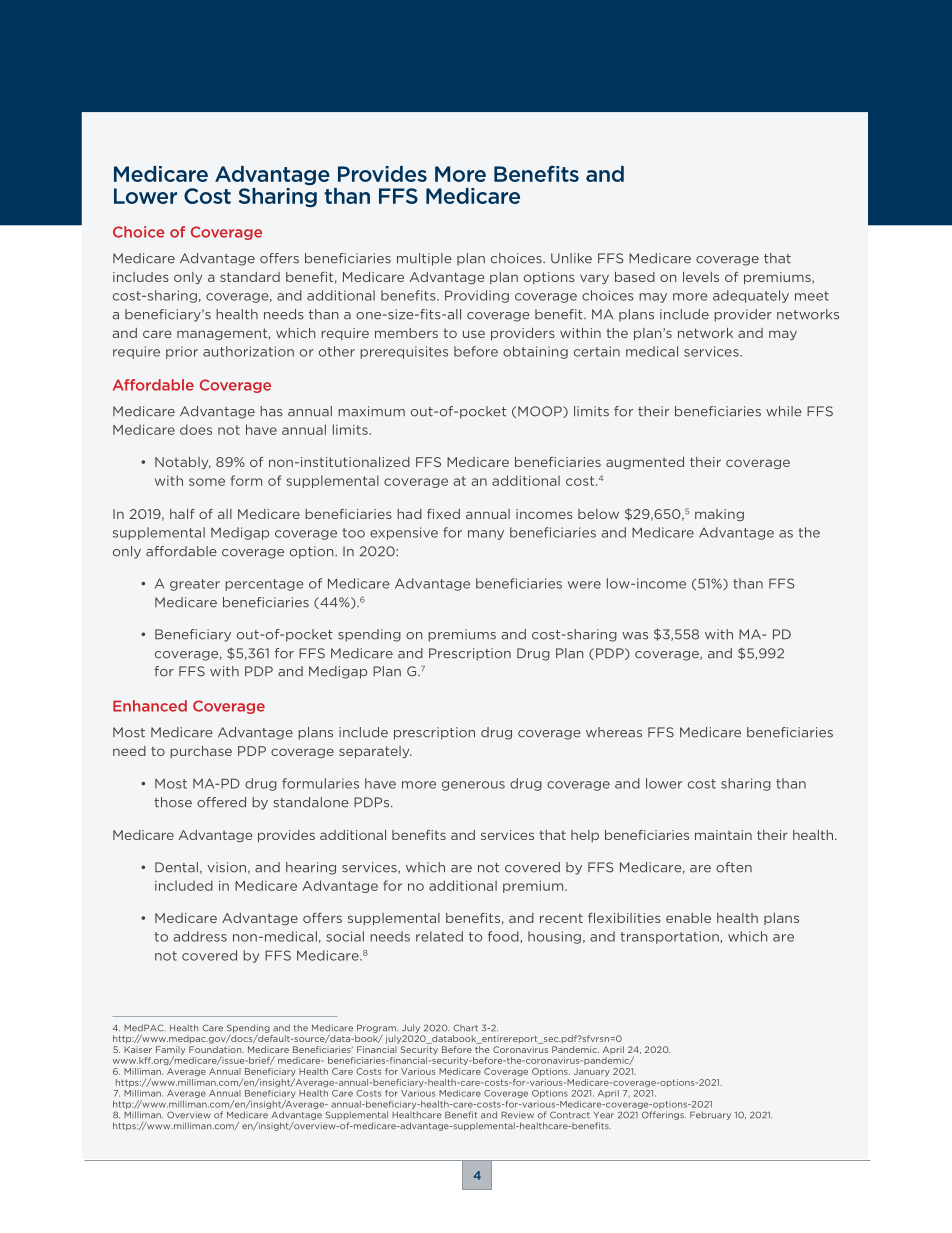 Image resolution: width=952 pixels, height=1233 pixels. Describe the element at coordinates (250, 277) in the image. I see `standard` at that location.
